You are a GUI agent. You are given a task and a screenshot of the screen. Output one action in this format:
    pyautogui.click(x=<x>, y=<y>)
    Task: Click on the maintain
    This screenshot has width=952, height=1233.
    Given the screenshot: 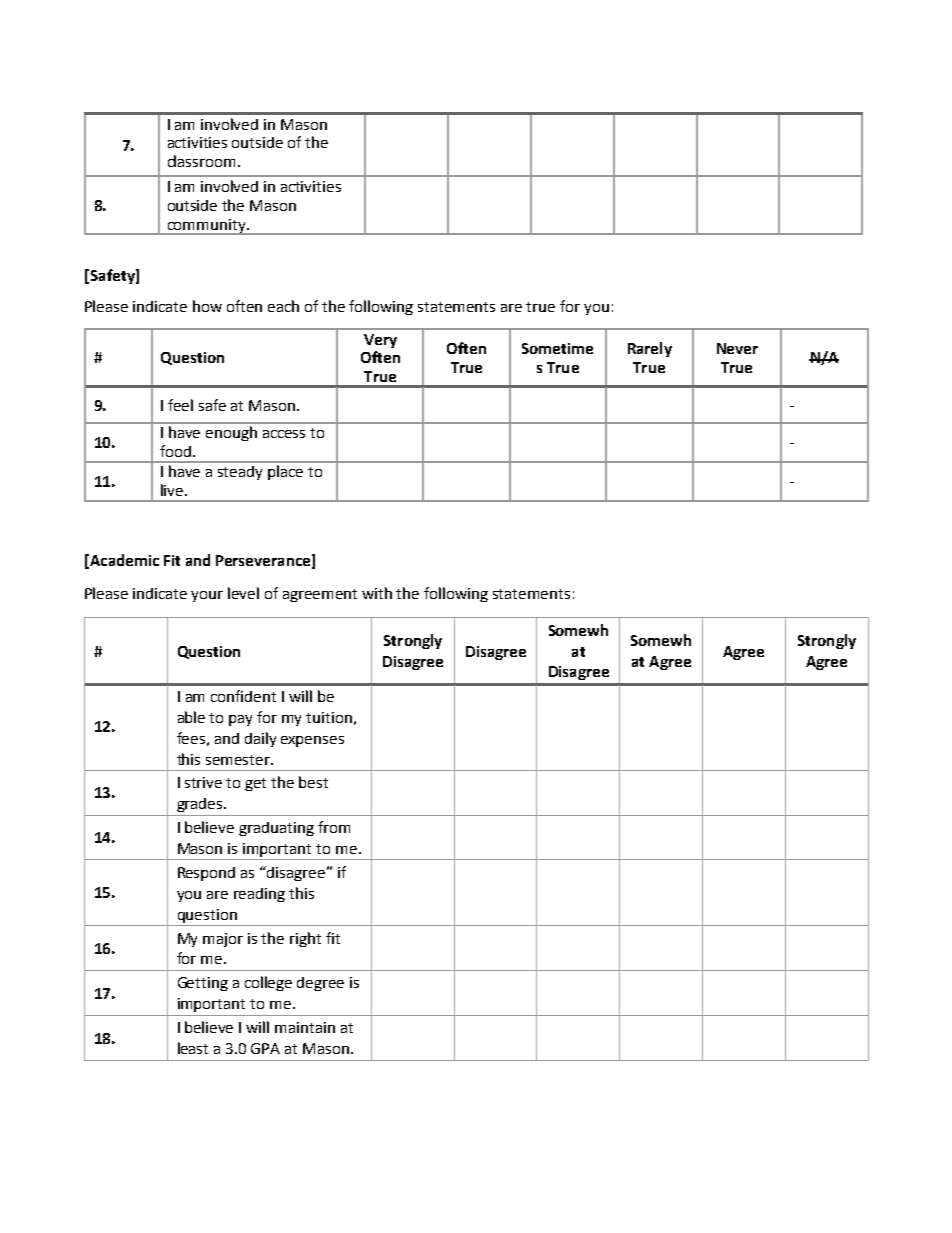 What is the action you would take?
    pyautogui.click(x=305, y=1027)
